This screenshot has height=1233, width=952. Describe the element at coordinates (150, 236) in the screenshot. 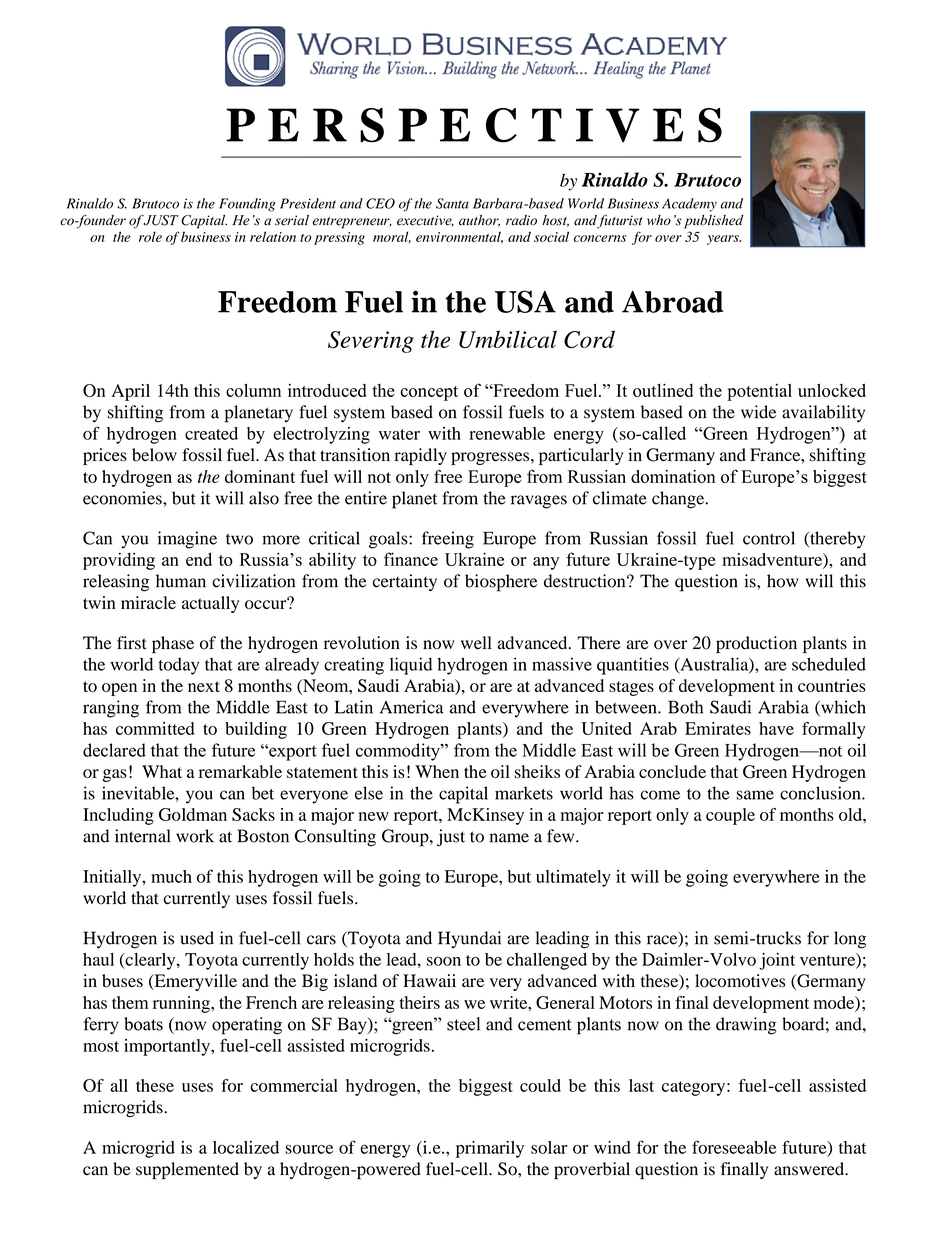

I see `role` at that location.
